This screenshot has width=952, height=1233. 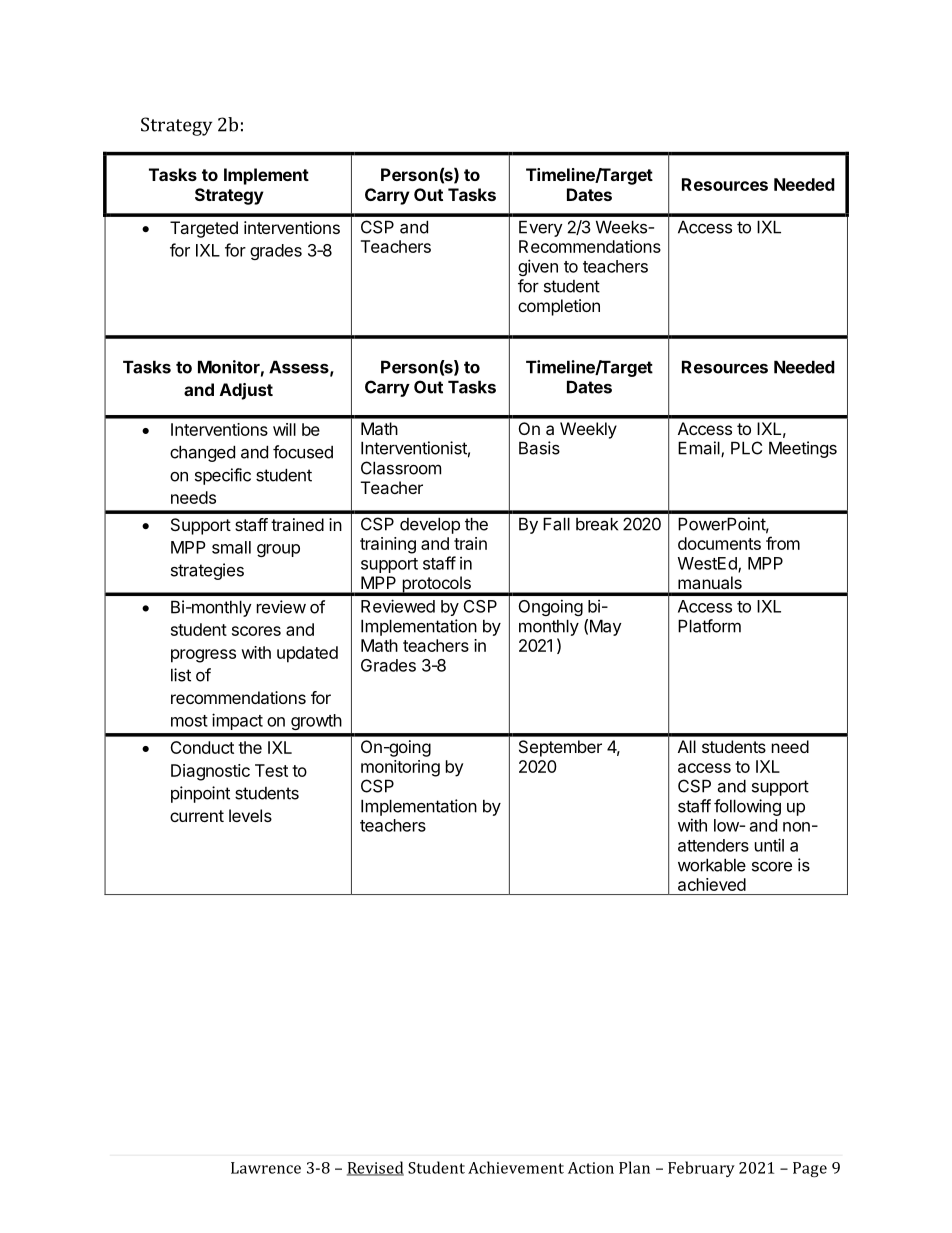 What do you see at coordinates (207, 571) in the screenshot?
I see `strategies` at bounding box center [207, 571].
